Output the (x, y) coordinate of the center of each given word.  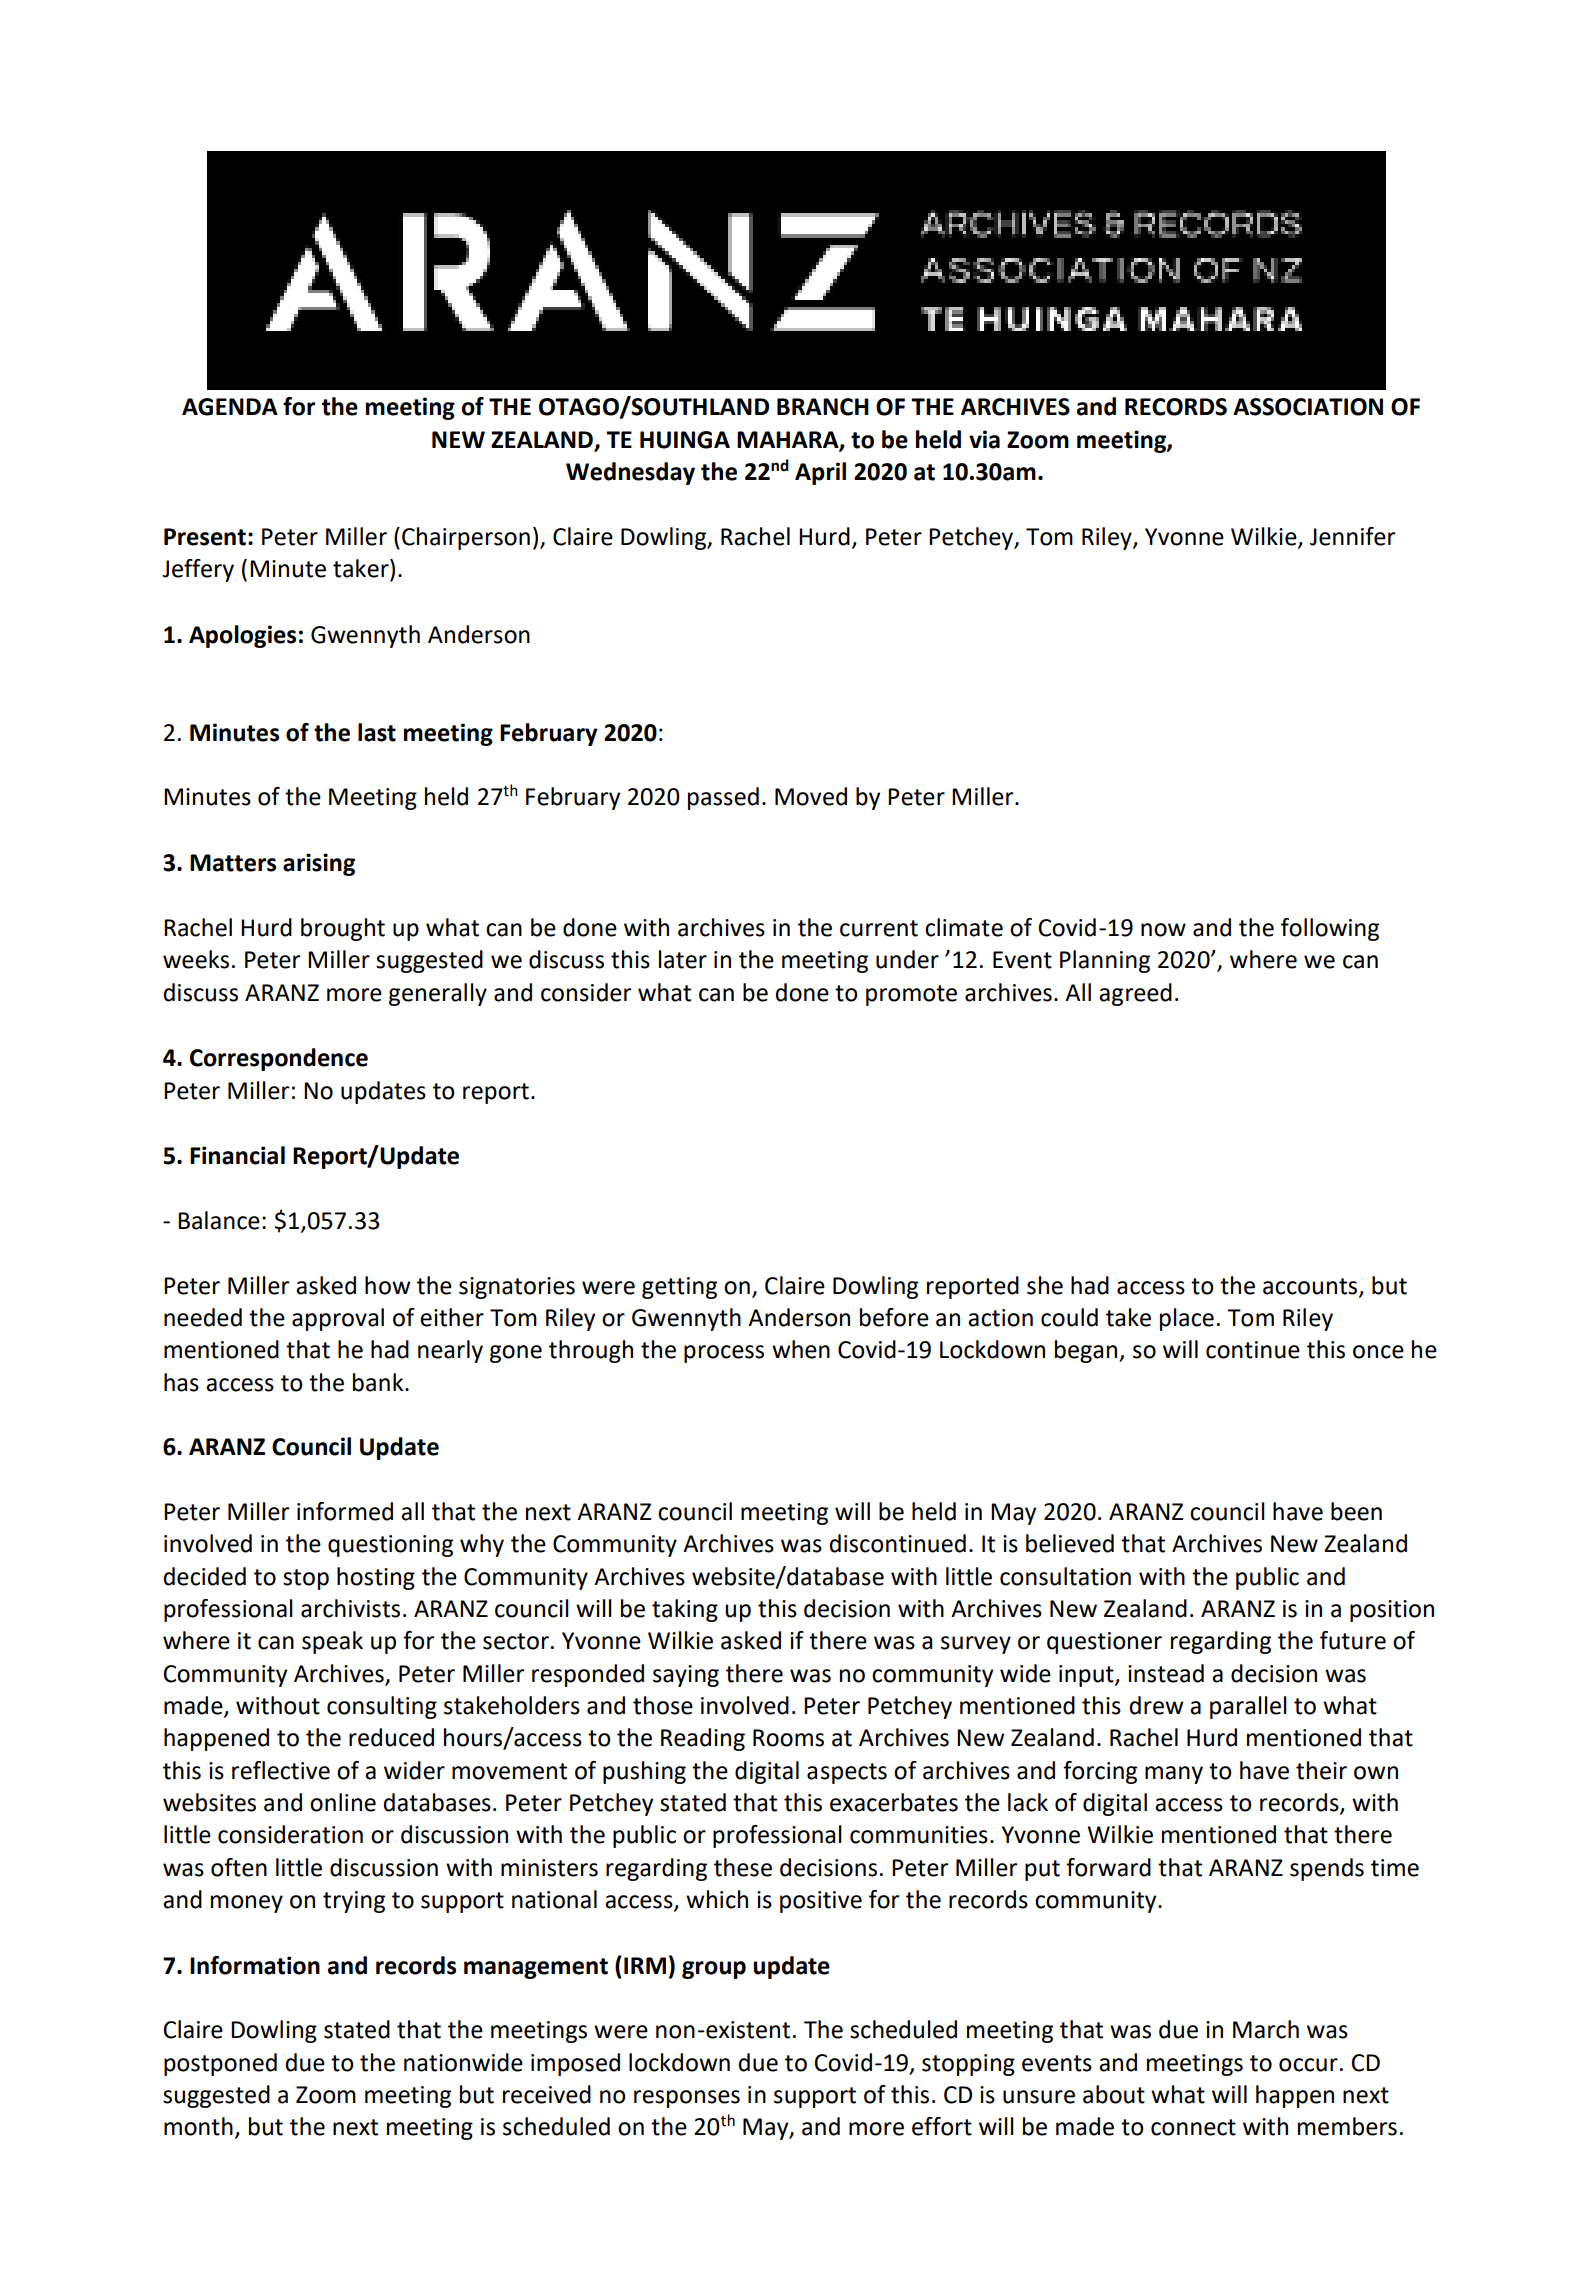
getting (679, 1288)
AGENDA (230, 407)
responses (687, 2099)
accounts (1311, 1287)
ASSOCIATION (1308, 407)
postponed (220, 2064)
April (820, 473)
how (387, 1285)
